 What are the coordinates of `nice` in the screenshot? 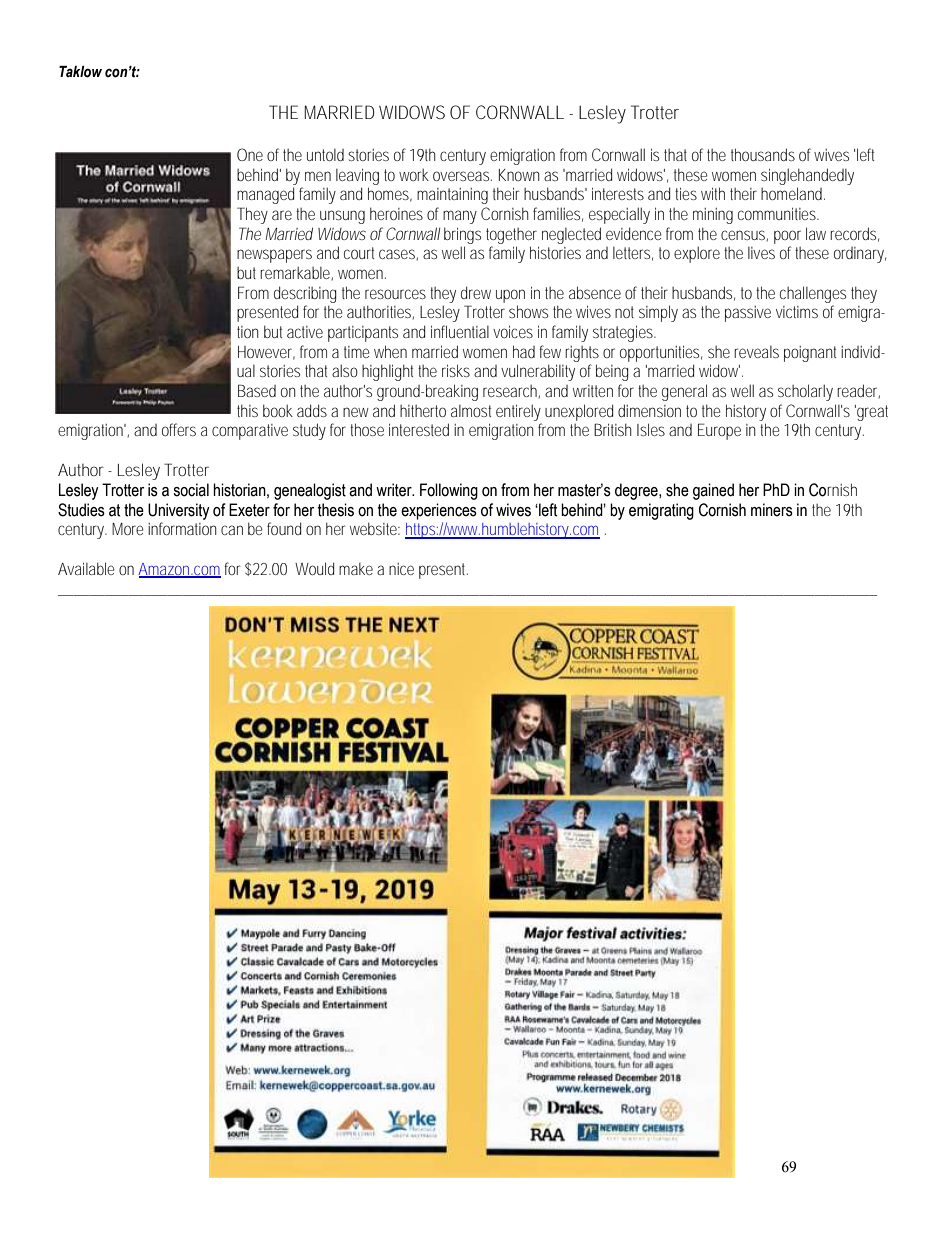 It's located at (401, 569).
